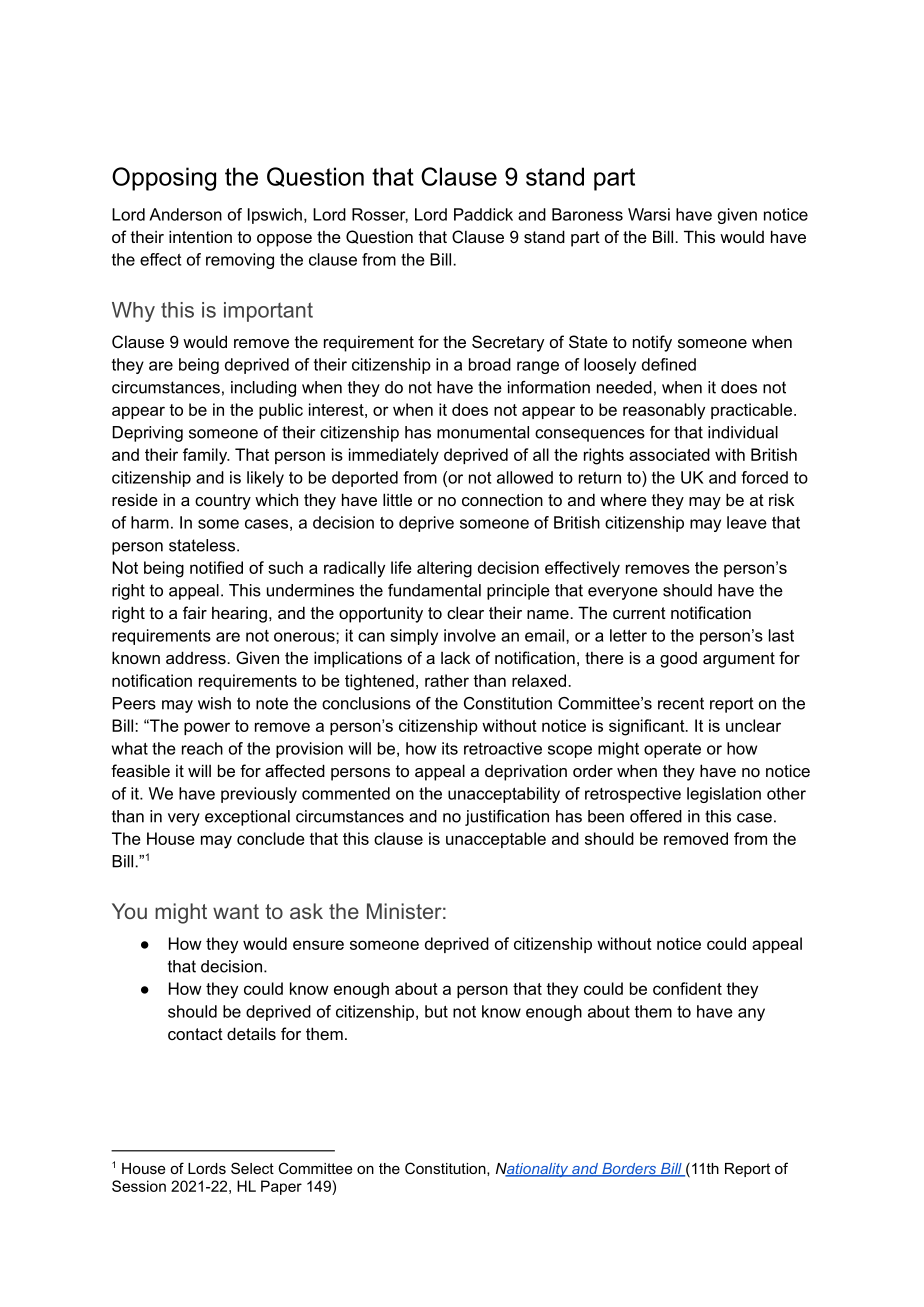  Describe the element at coordinates (185, 214) in the image. I see `Anderson` at that location.
